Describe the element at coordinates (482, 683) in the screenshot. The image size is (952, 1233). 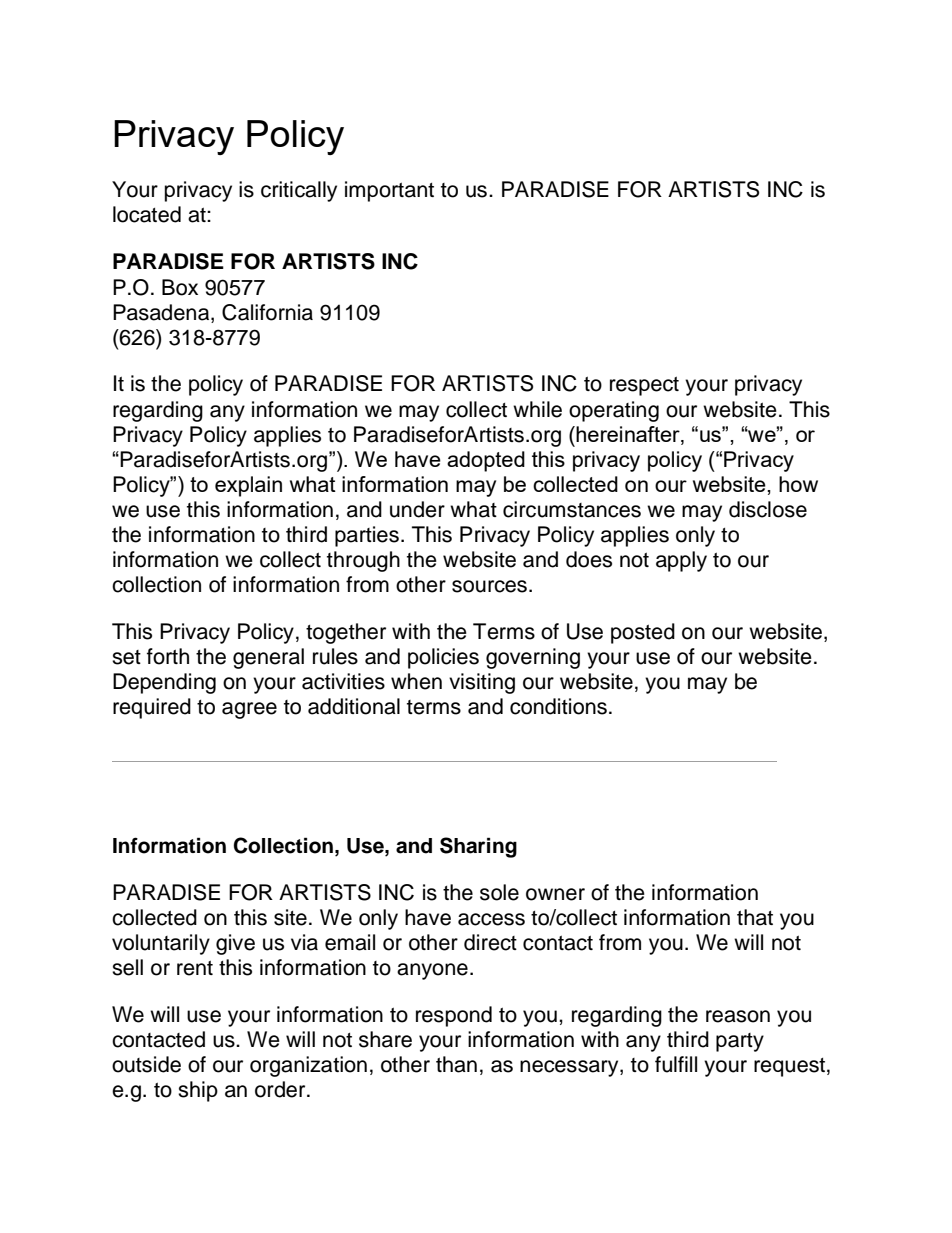
I see `visiting` at that location.
